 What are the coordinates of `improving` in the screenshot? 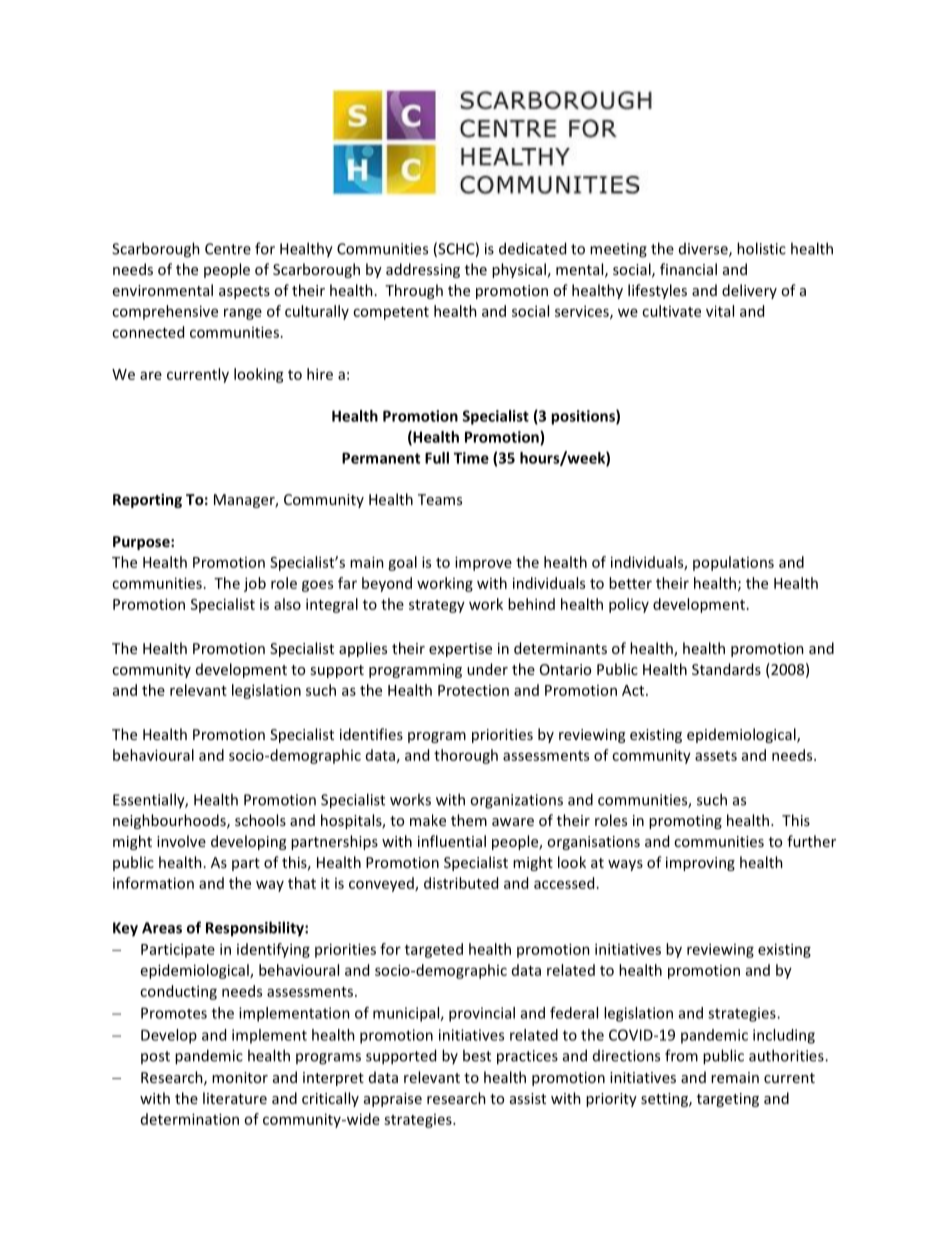 It's located at (700, 864).
